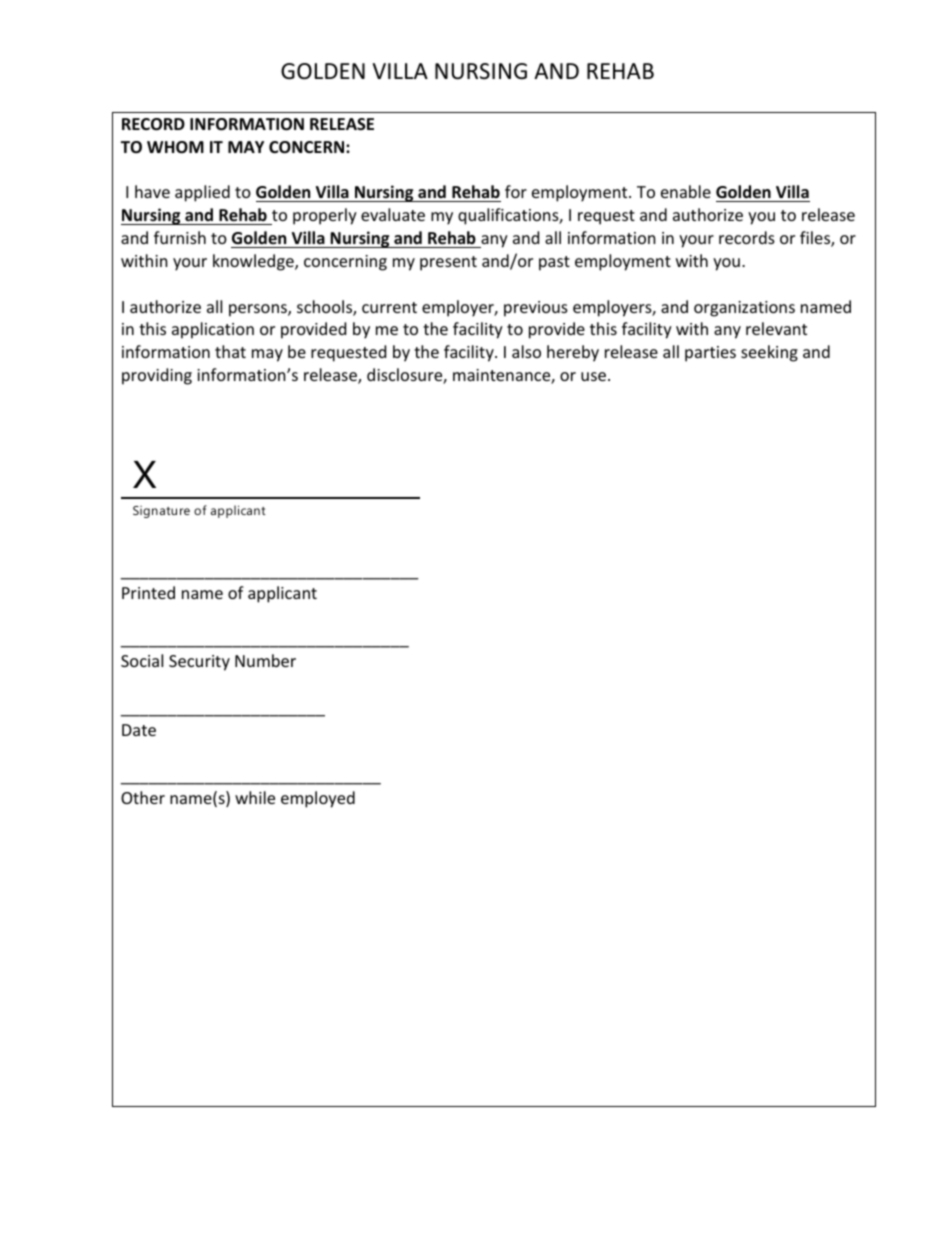 The height and width of the image is (1233, 952). Describe the element at coordinates (393, 214) in the image. I see `evaluate` at that location.
